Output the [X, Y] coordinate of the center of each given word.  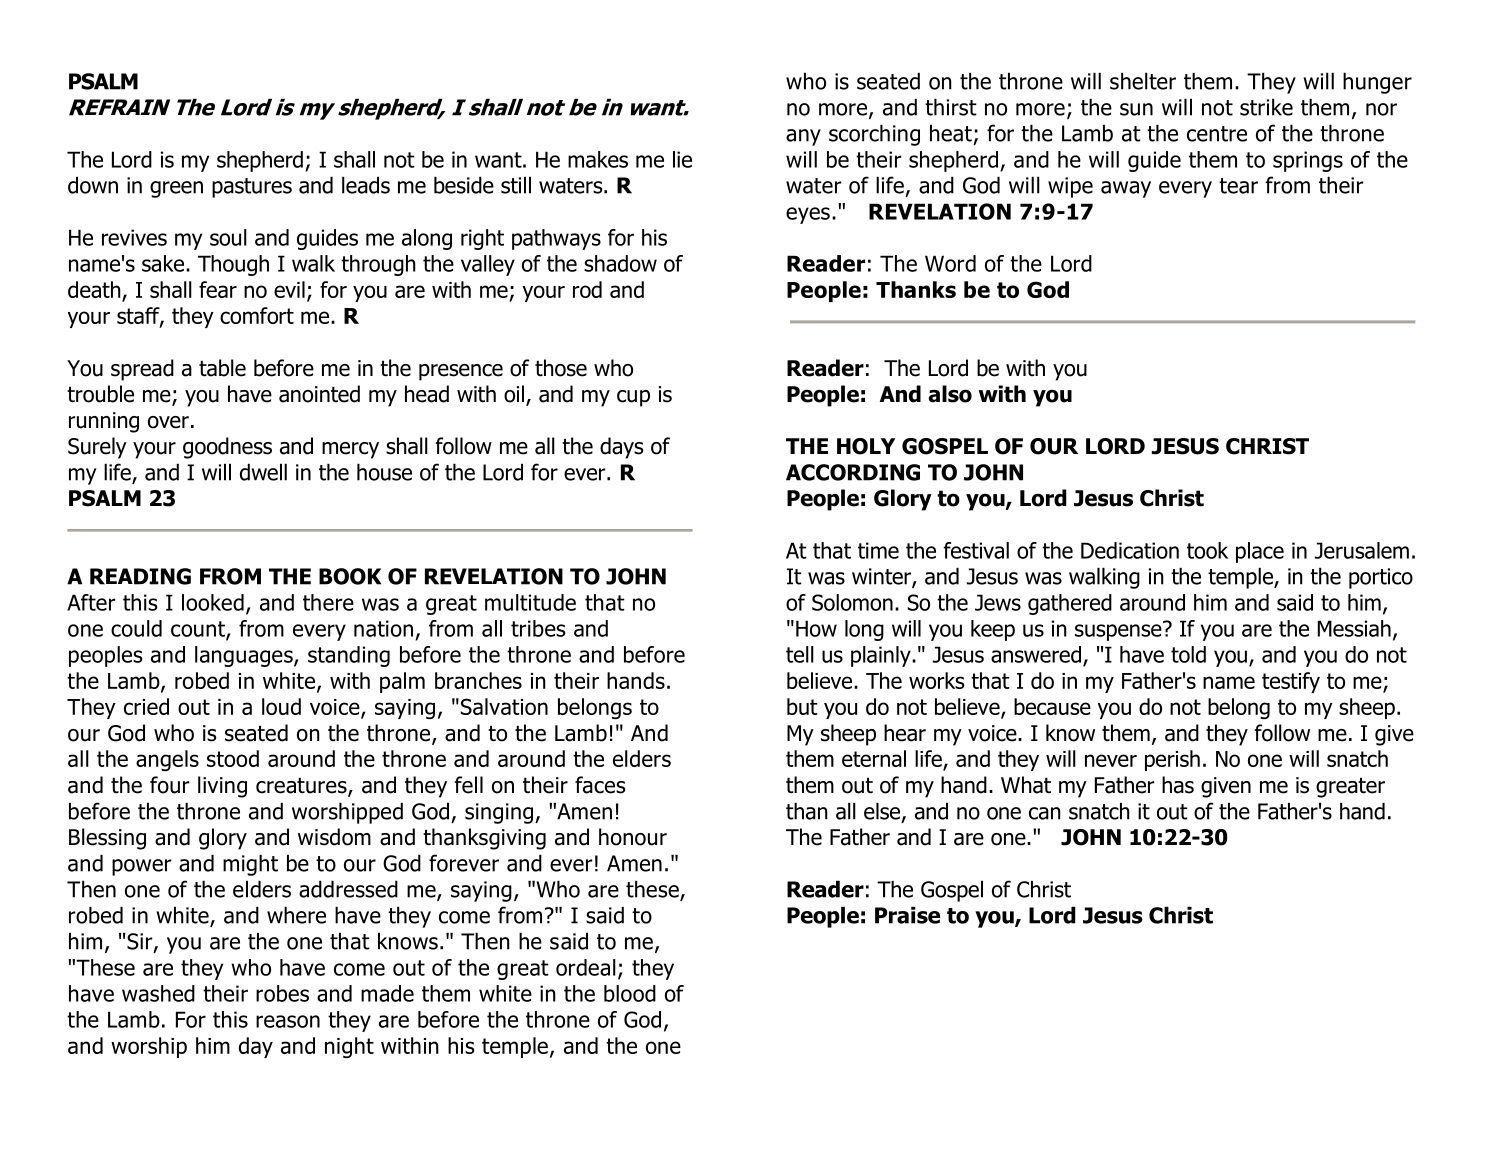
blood [630, 993]
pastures [252, 188]
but [802, 706]
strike [1266, 107]
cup [633, 398]
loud [281, 706]
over [168, 422]
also [950, 394]
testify [1291, 682]
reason [288, 1021]
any [803, 137]
